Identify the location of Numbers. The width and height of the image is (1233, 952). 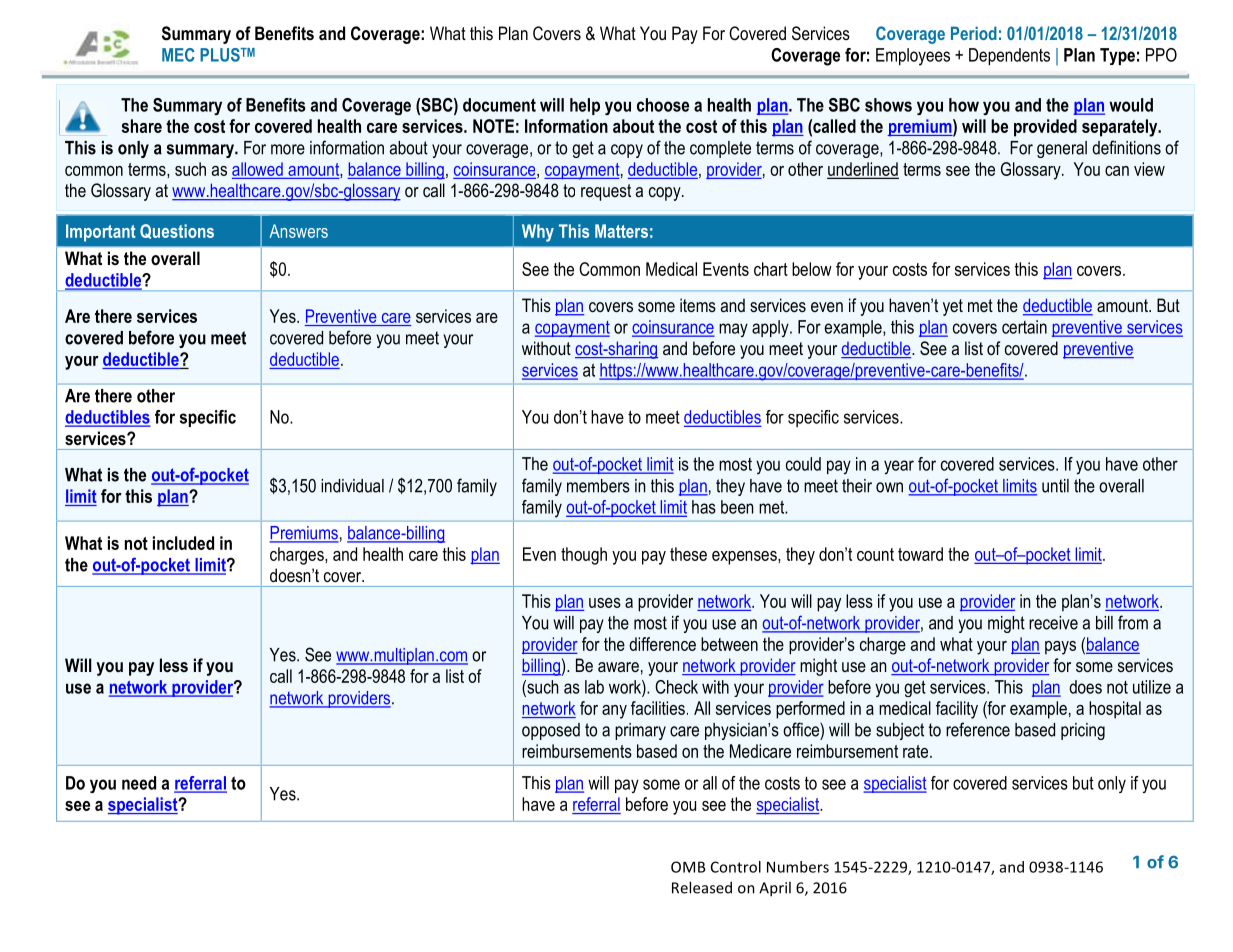
(798, 867).
